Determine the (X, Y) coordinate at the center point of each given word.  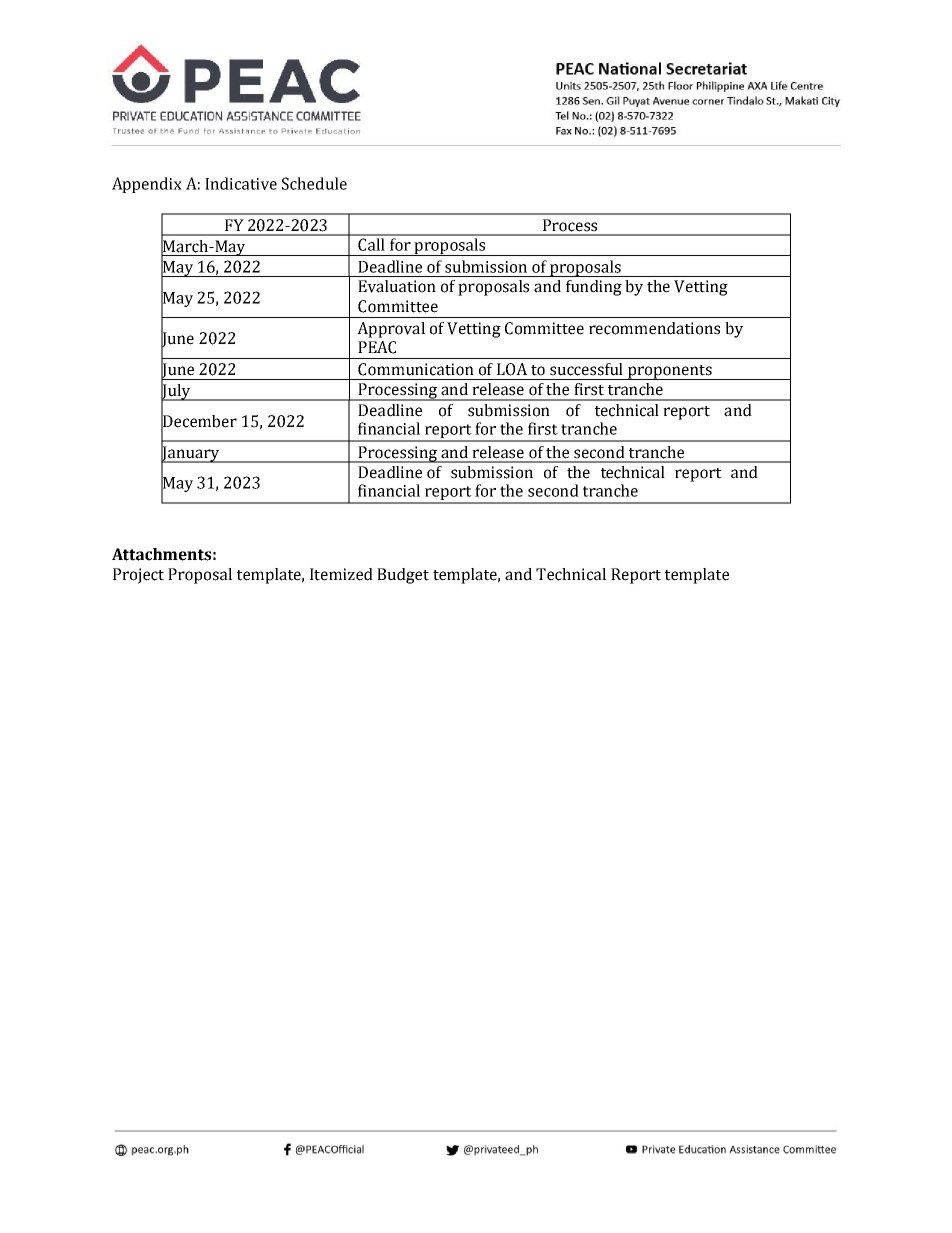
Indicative (241, 183)
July (177, 392)
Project (138, 576)
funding (594, 288)
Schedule (314, 183)
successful (586, 369)
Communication (416, 369)
